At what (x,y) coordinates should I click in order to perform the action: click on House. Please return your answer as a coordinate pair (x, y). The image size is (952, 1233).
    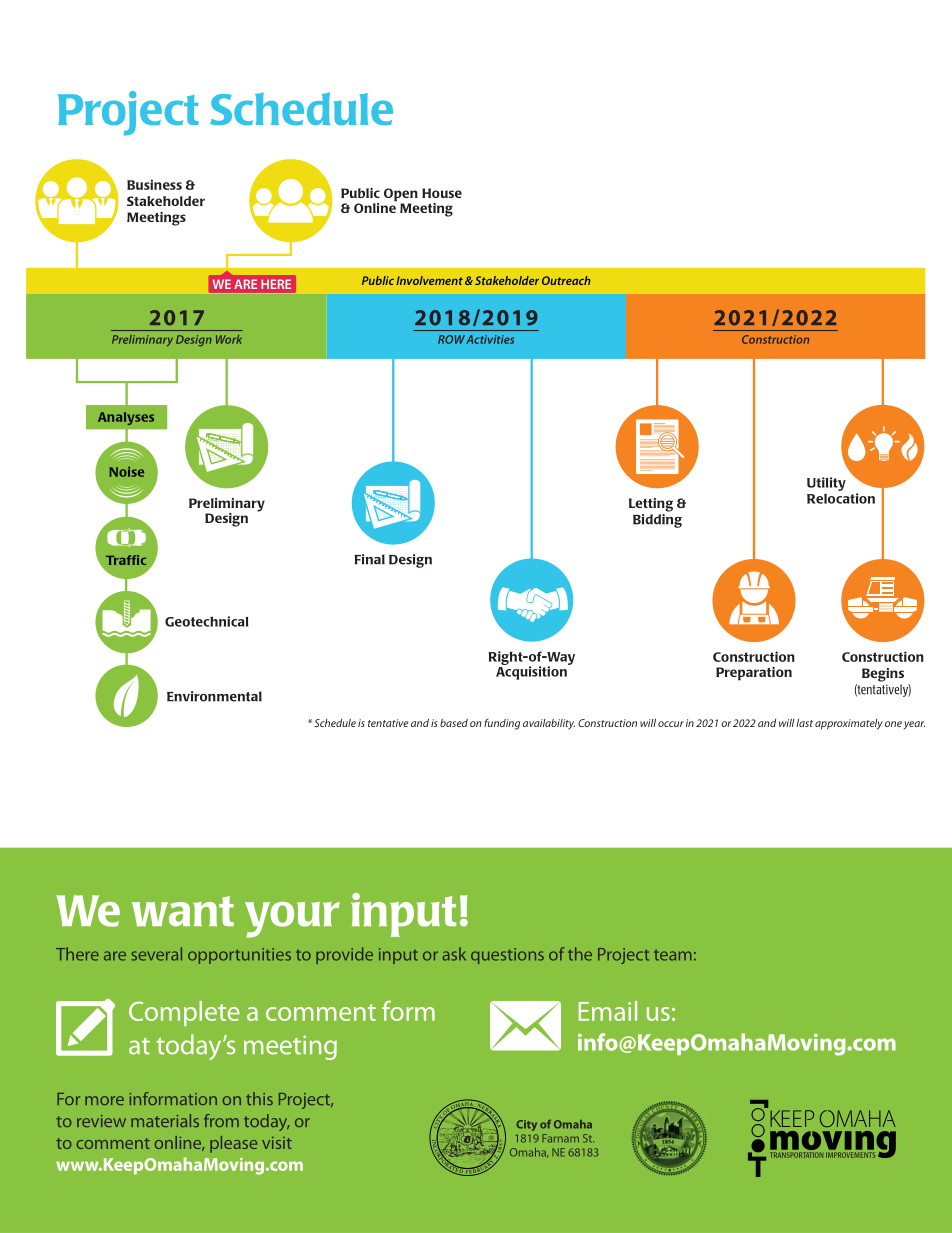
    Looking at the image, I should click on (442, 193).
